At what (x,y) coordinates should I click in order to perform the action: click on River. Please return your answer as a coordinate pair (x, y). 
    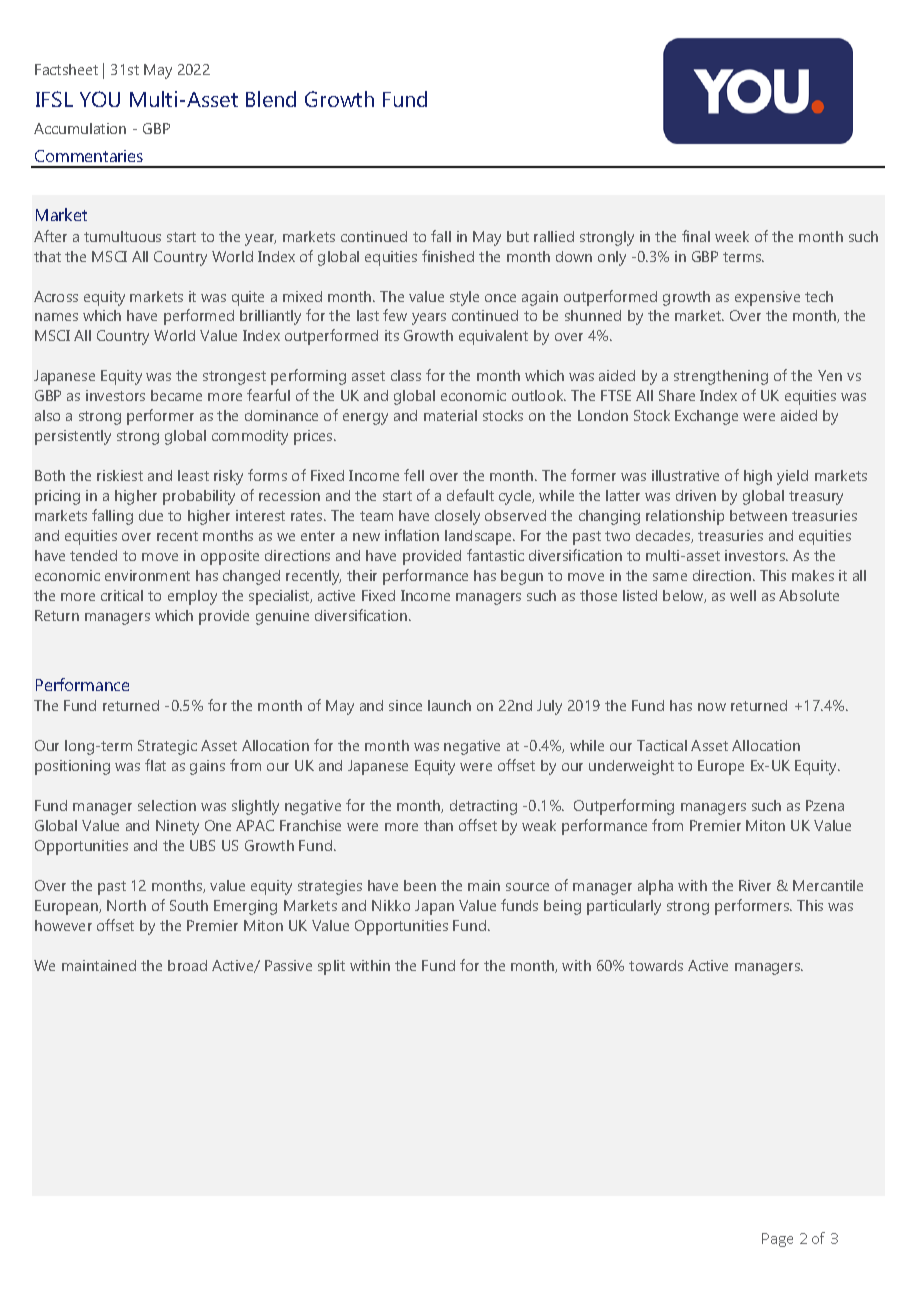
    Looking at the image, I should click on (755, 885).
